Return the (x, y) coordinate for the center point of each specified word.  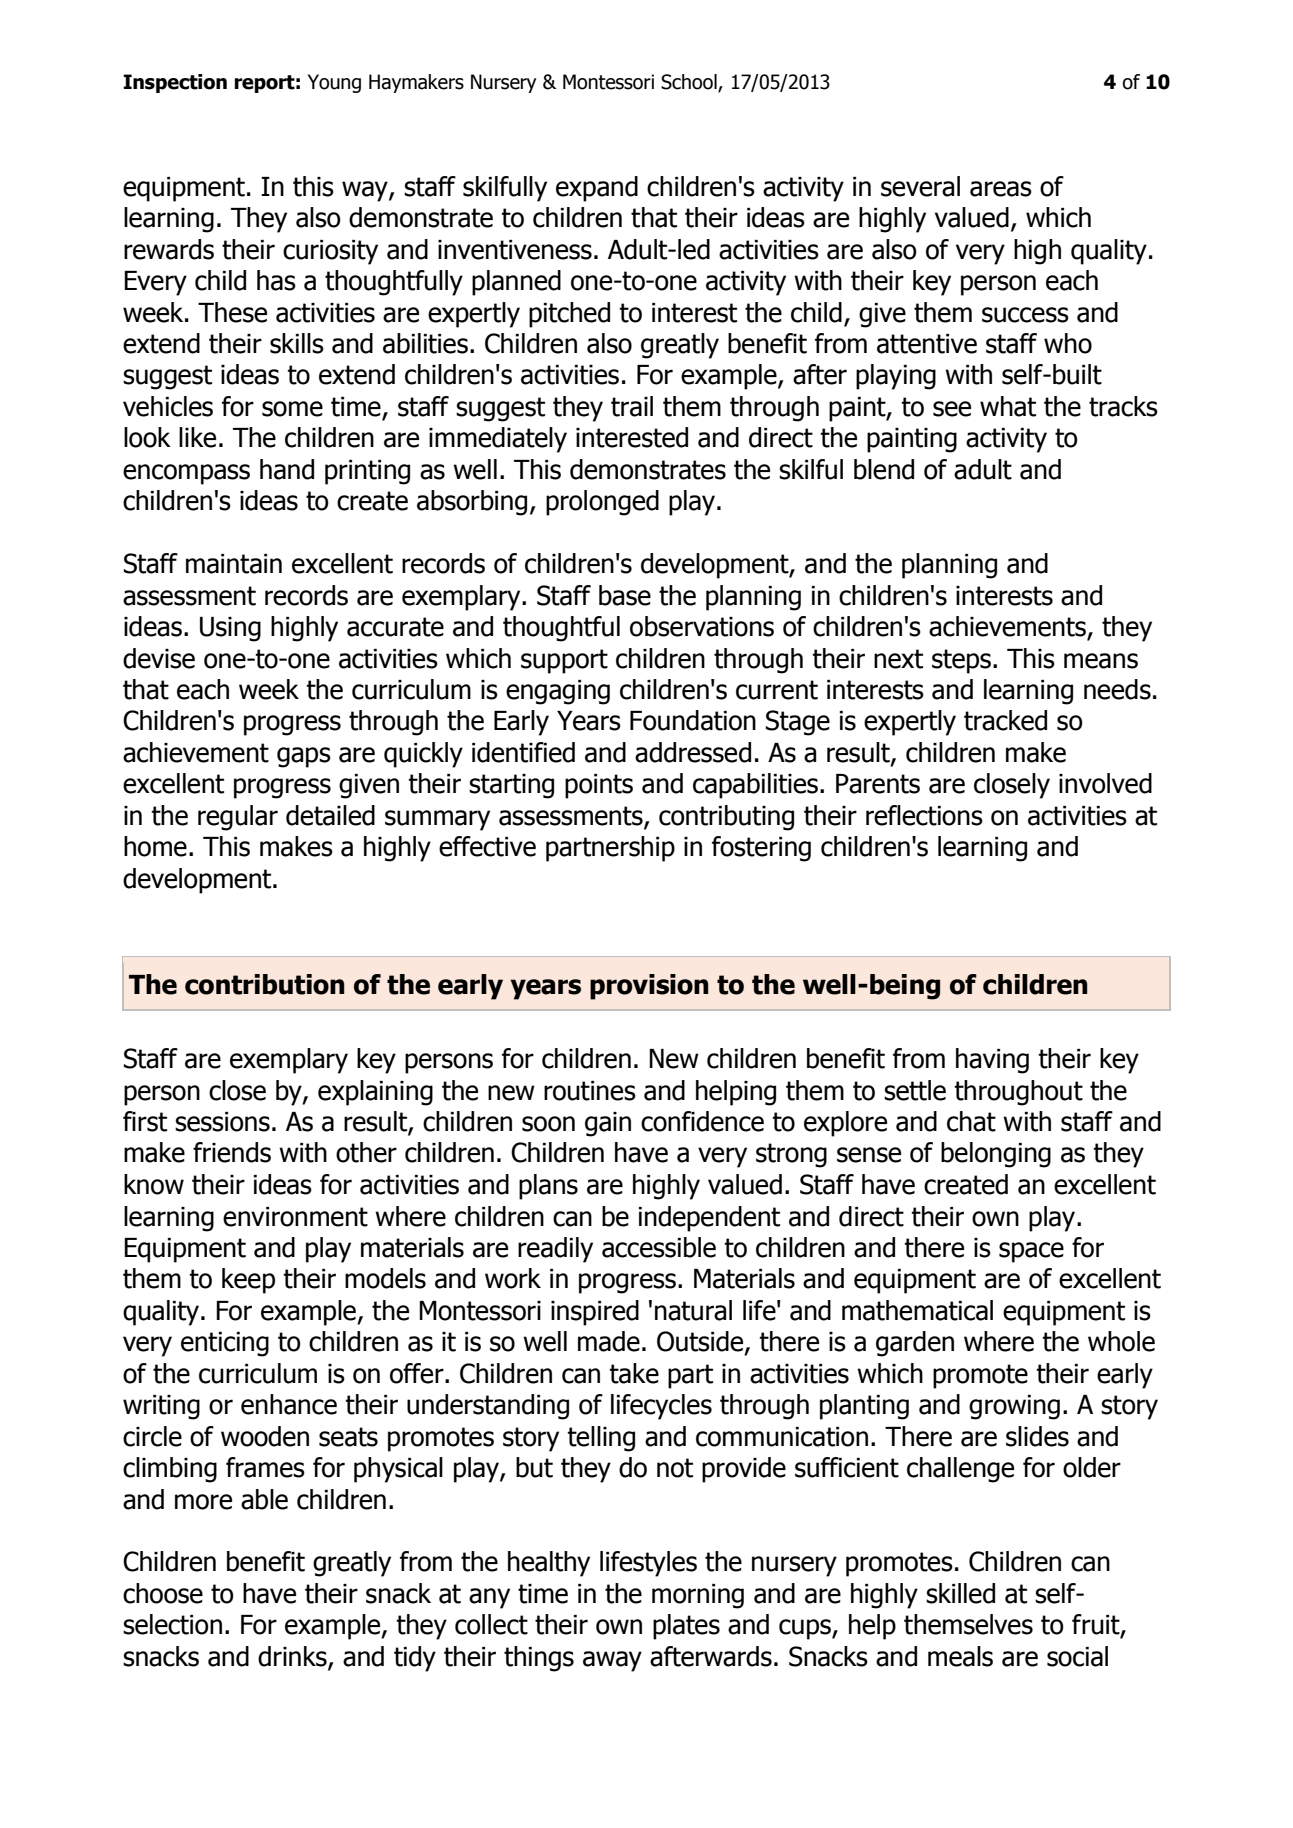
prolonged (602, 503)
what (1008, 406)
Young (334, 83)
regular (238, 818)
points (599, 786)
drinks (293, 1657)
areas (1001, 189)
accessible (659, 1247)
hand (287, 469)
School (690, 82)
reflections (924, 815)
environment (295, 1217)
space (1031, 1252)
